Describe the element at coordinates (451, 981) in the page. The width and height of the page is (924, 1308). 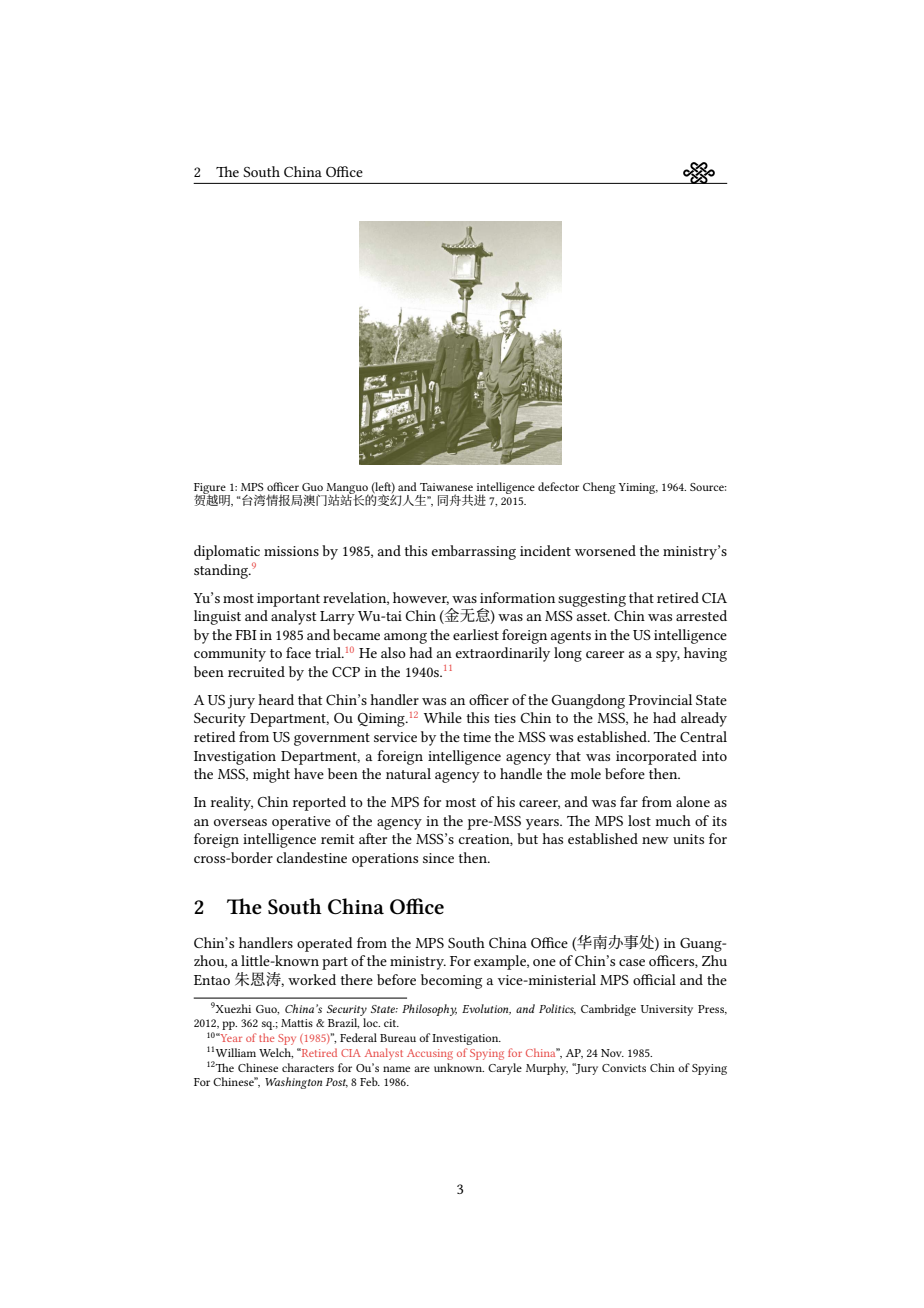
I see `becoming` at that location.
